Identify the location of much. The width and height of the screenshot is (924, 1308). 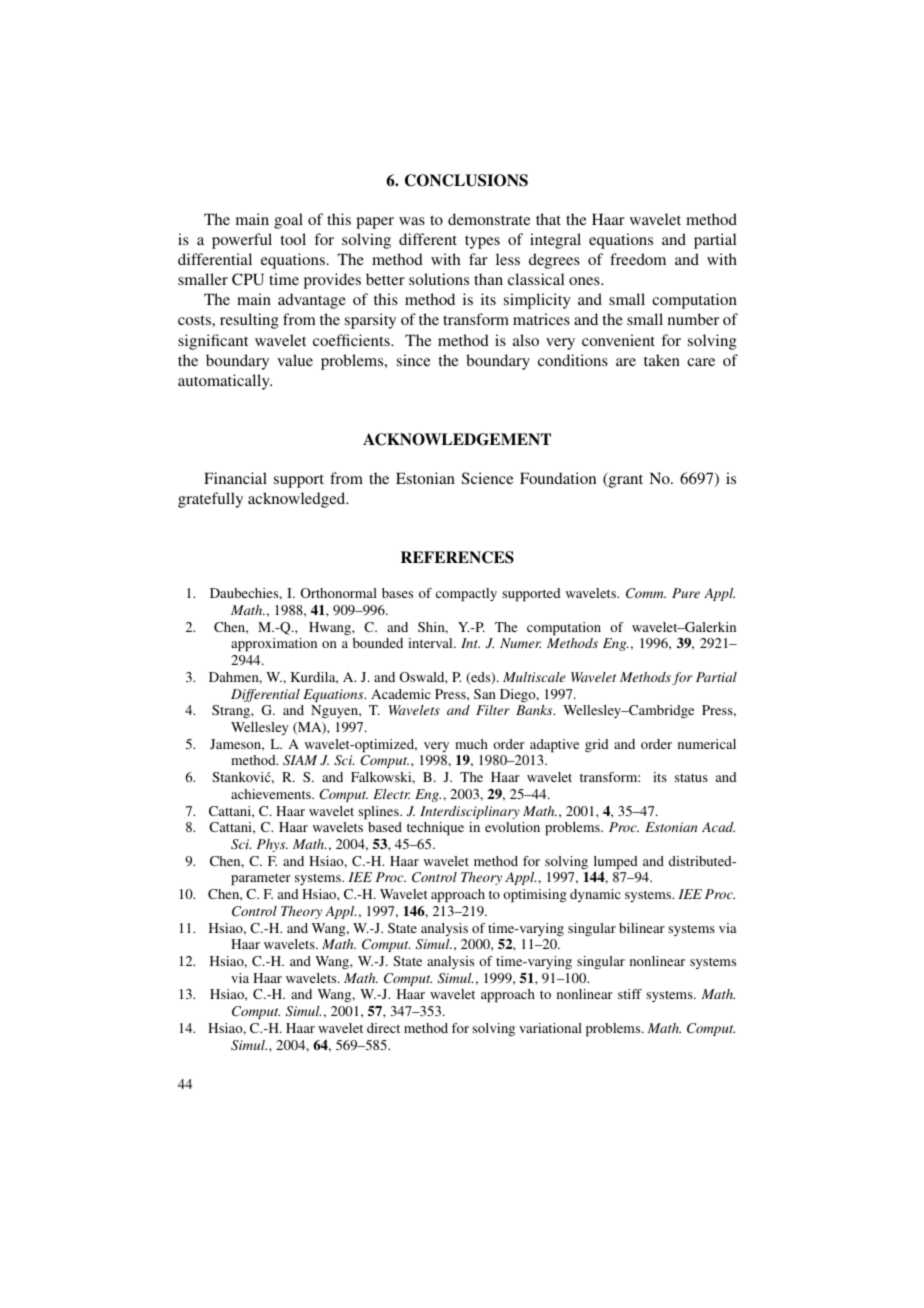
(471, 744).
